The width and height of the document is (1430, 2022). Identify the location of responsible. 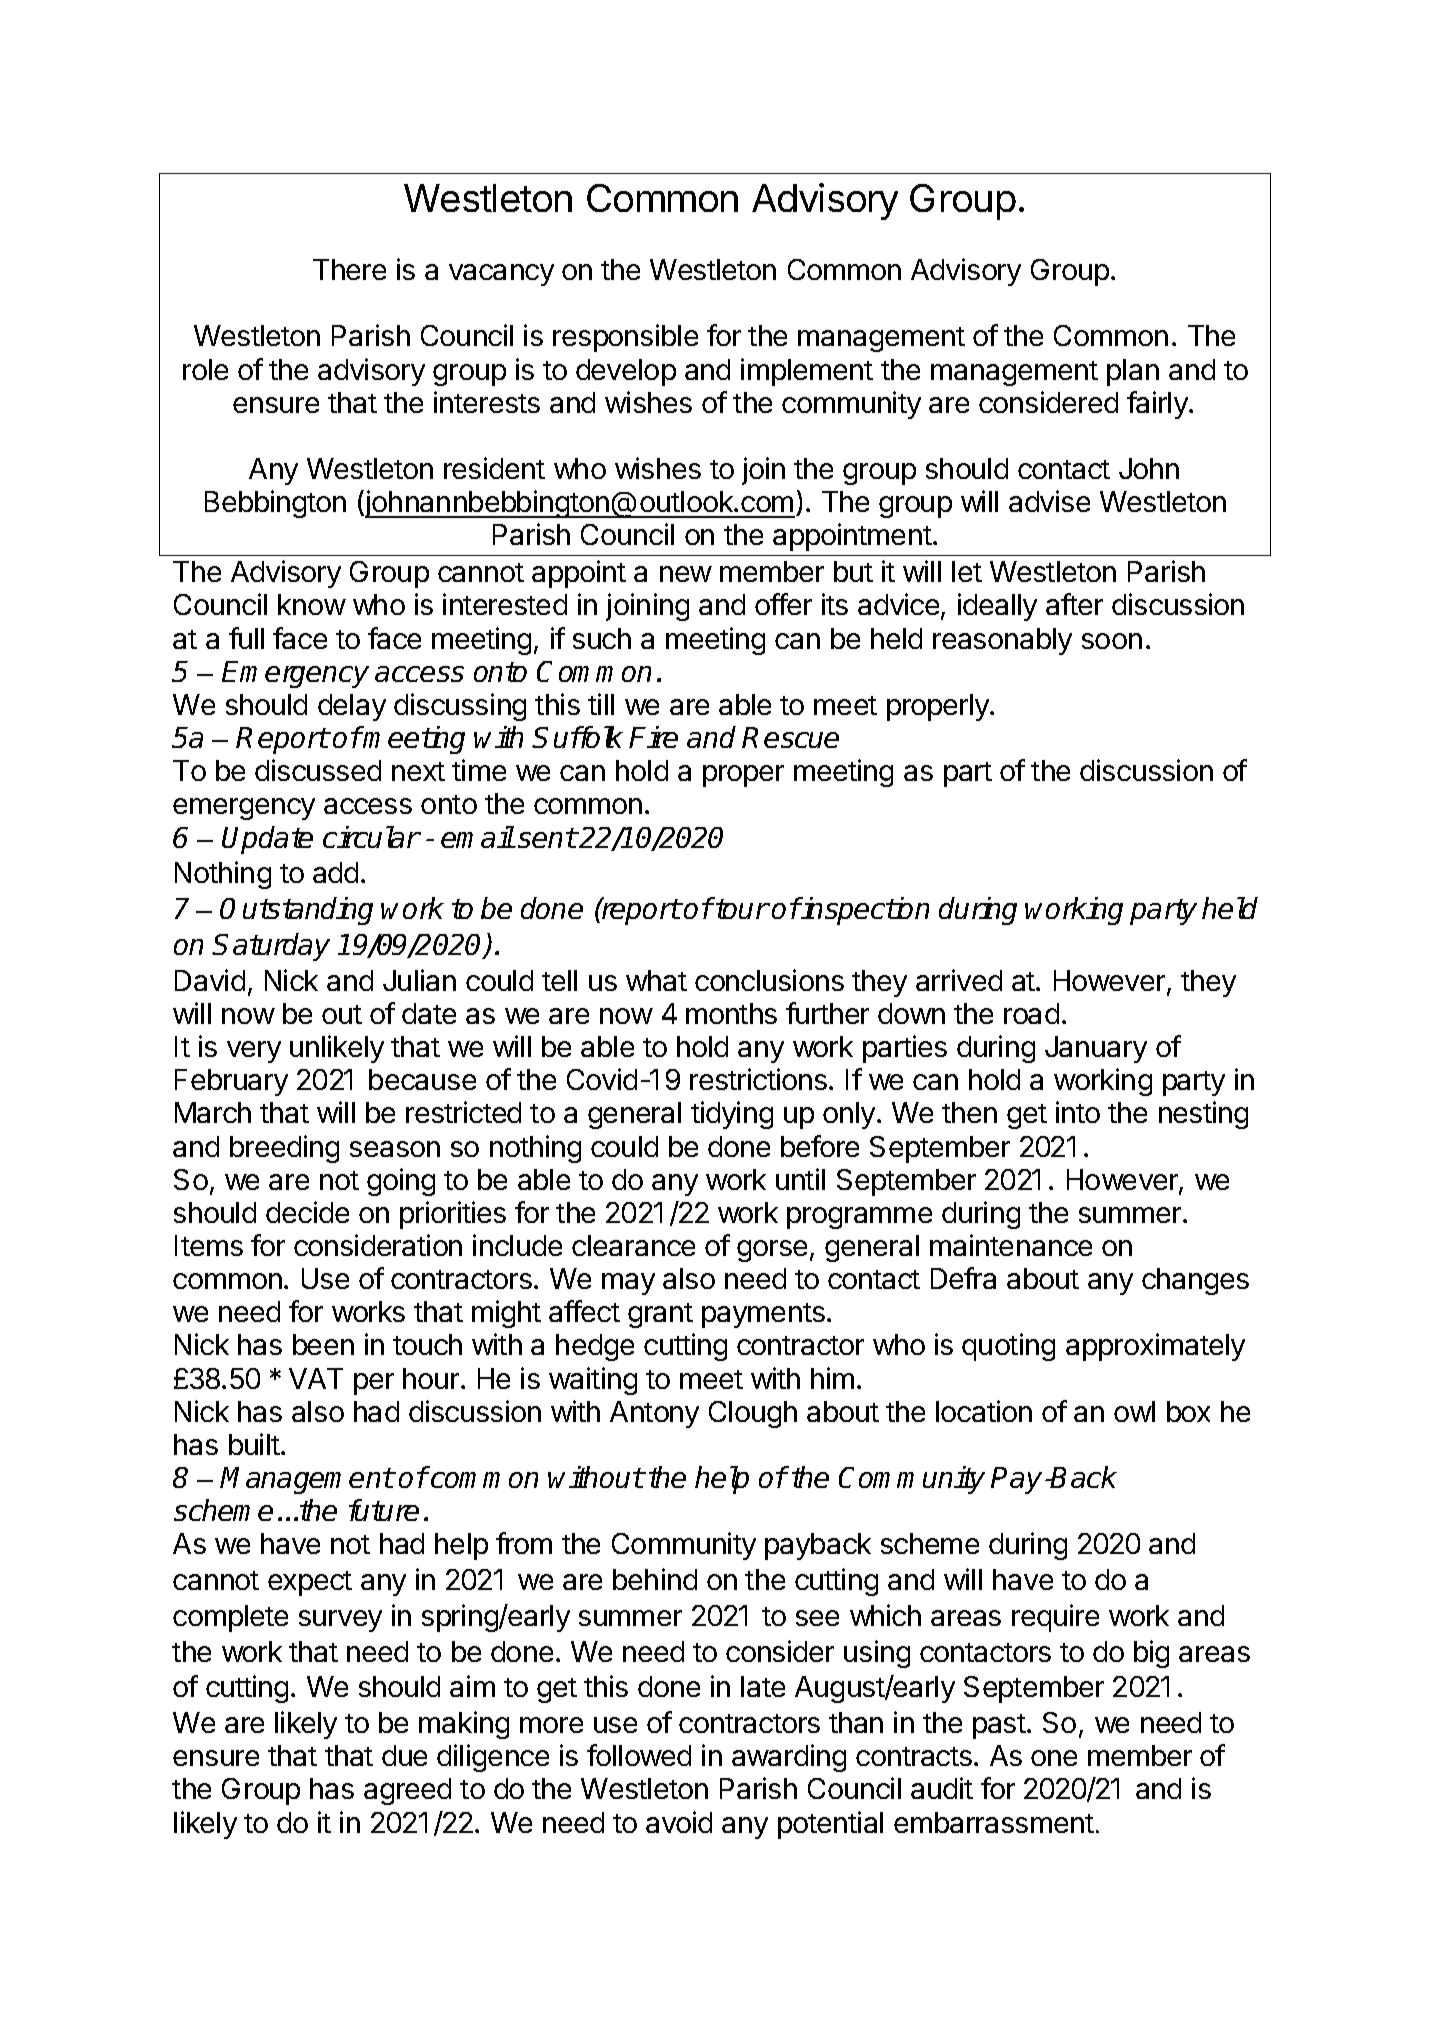
(625, 338).
